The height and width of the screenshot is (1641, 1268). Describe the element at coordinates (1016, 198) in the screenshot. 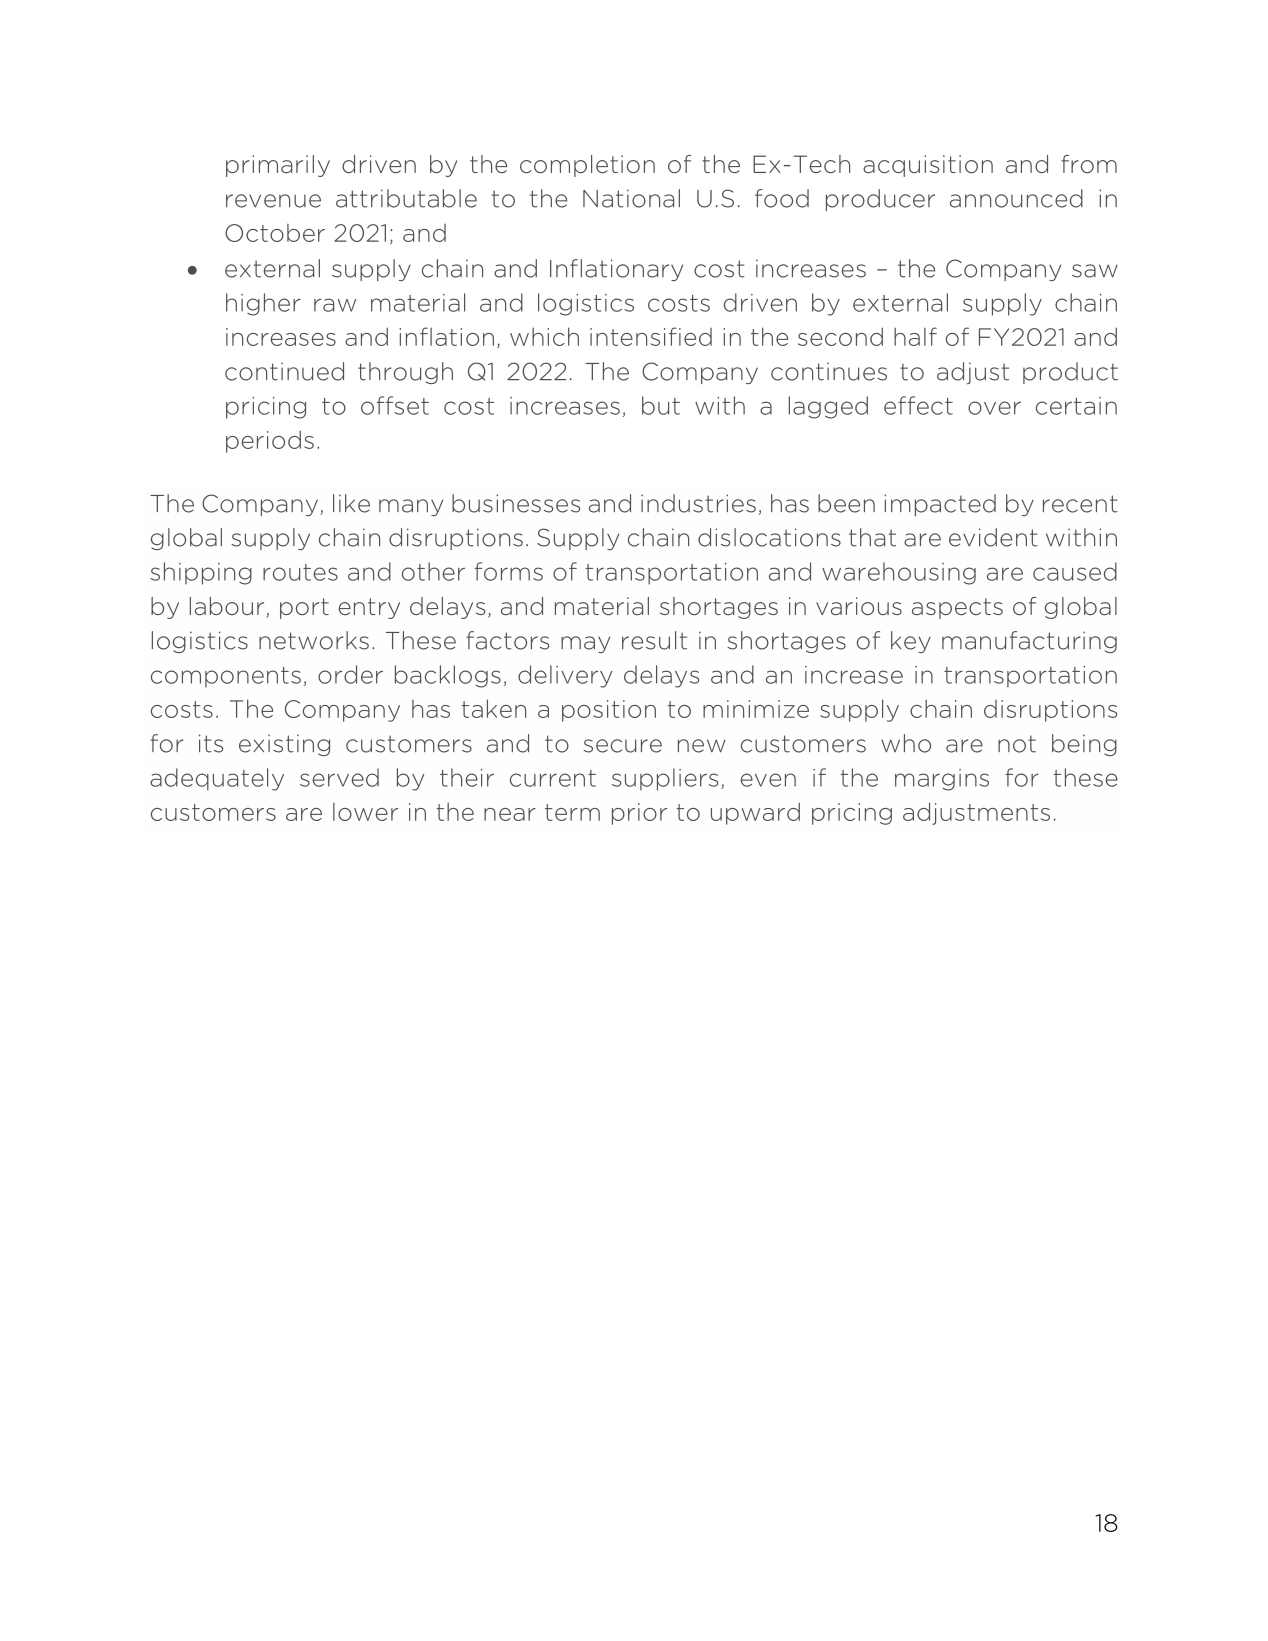

I see `announced` at that location.
